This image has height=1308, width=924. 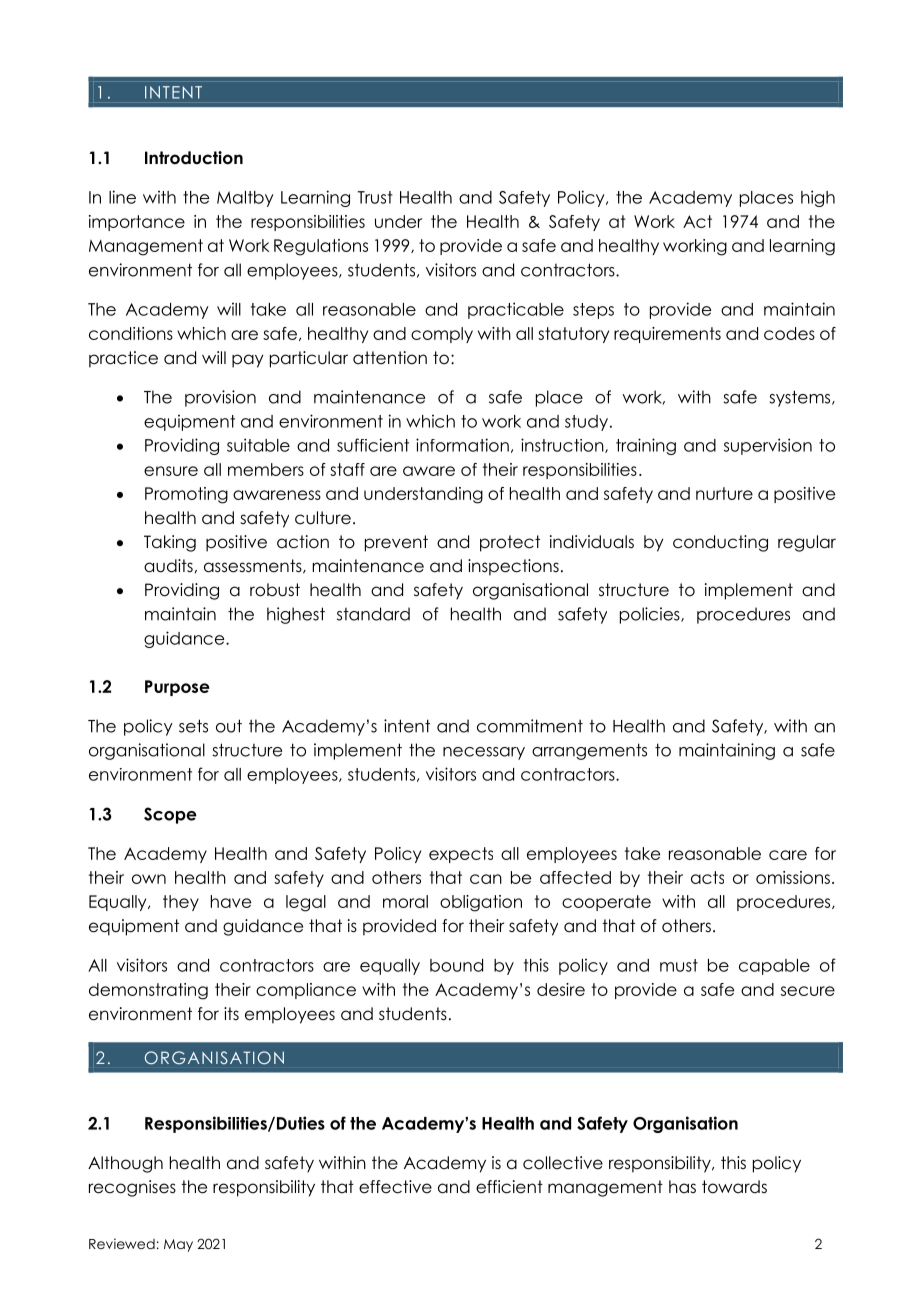 What do you see at coordinates (177, 688) in the image?
I see `Purpose` at bounding box center [177, 688].
